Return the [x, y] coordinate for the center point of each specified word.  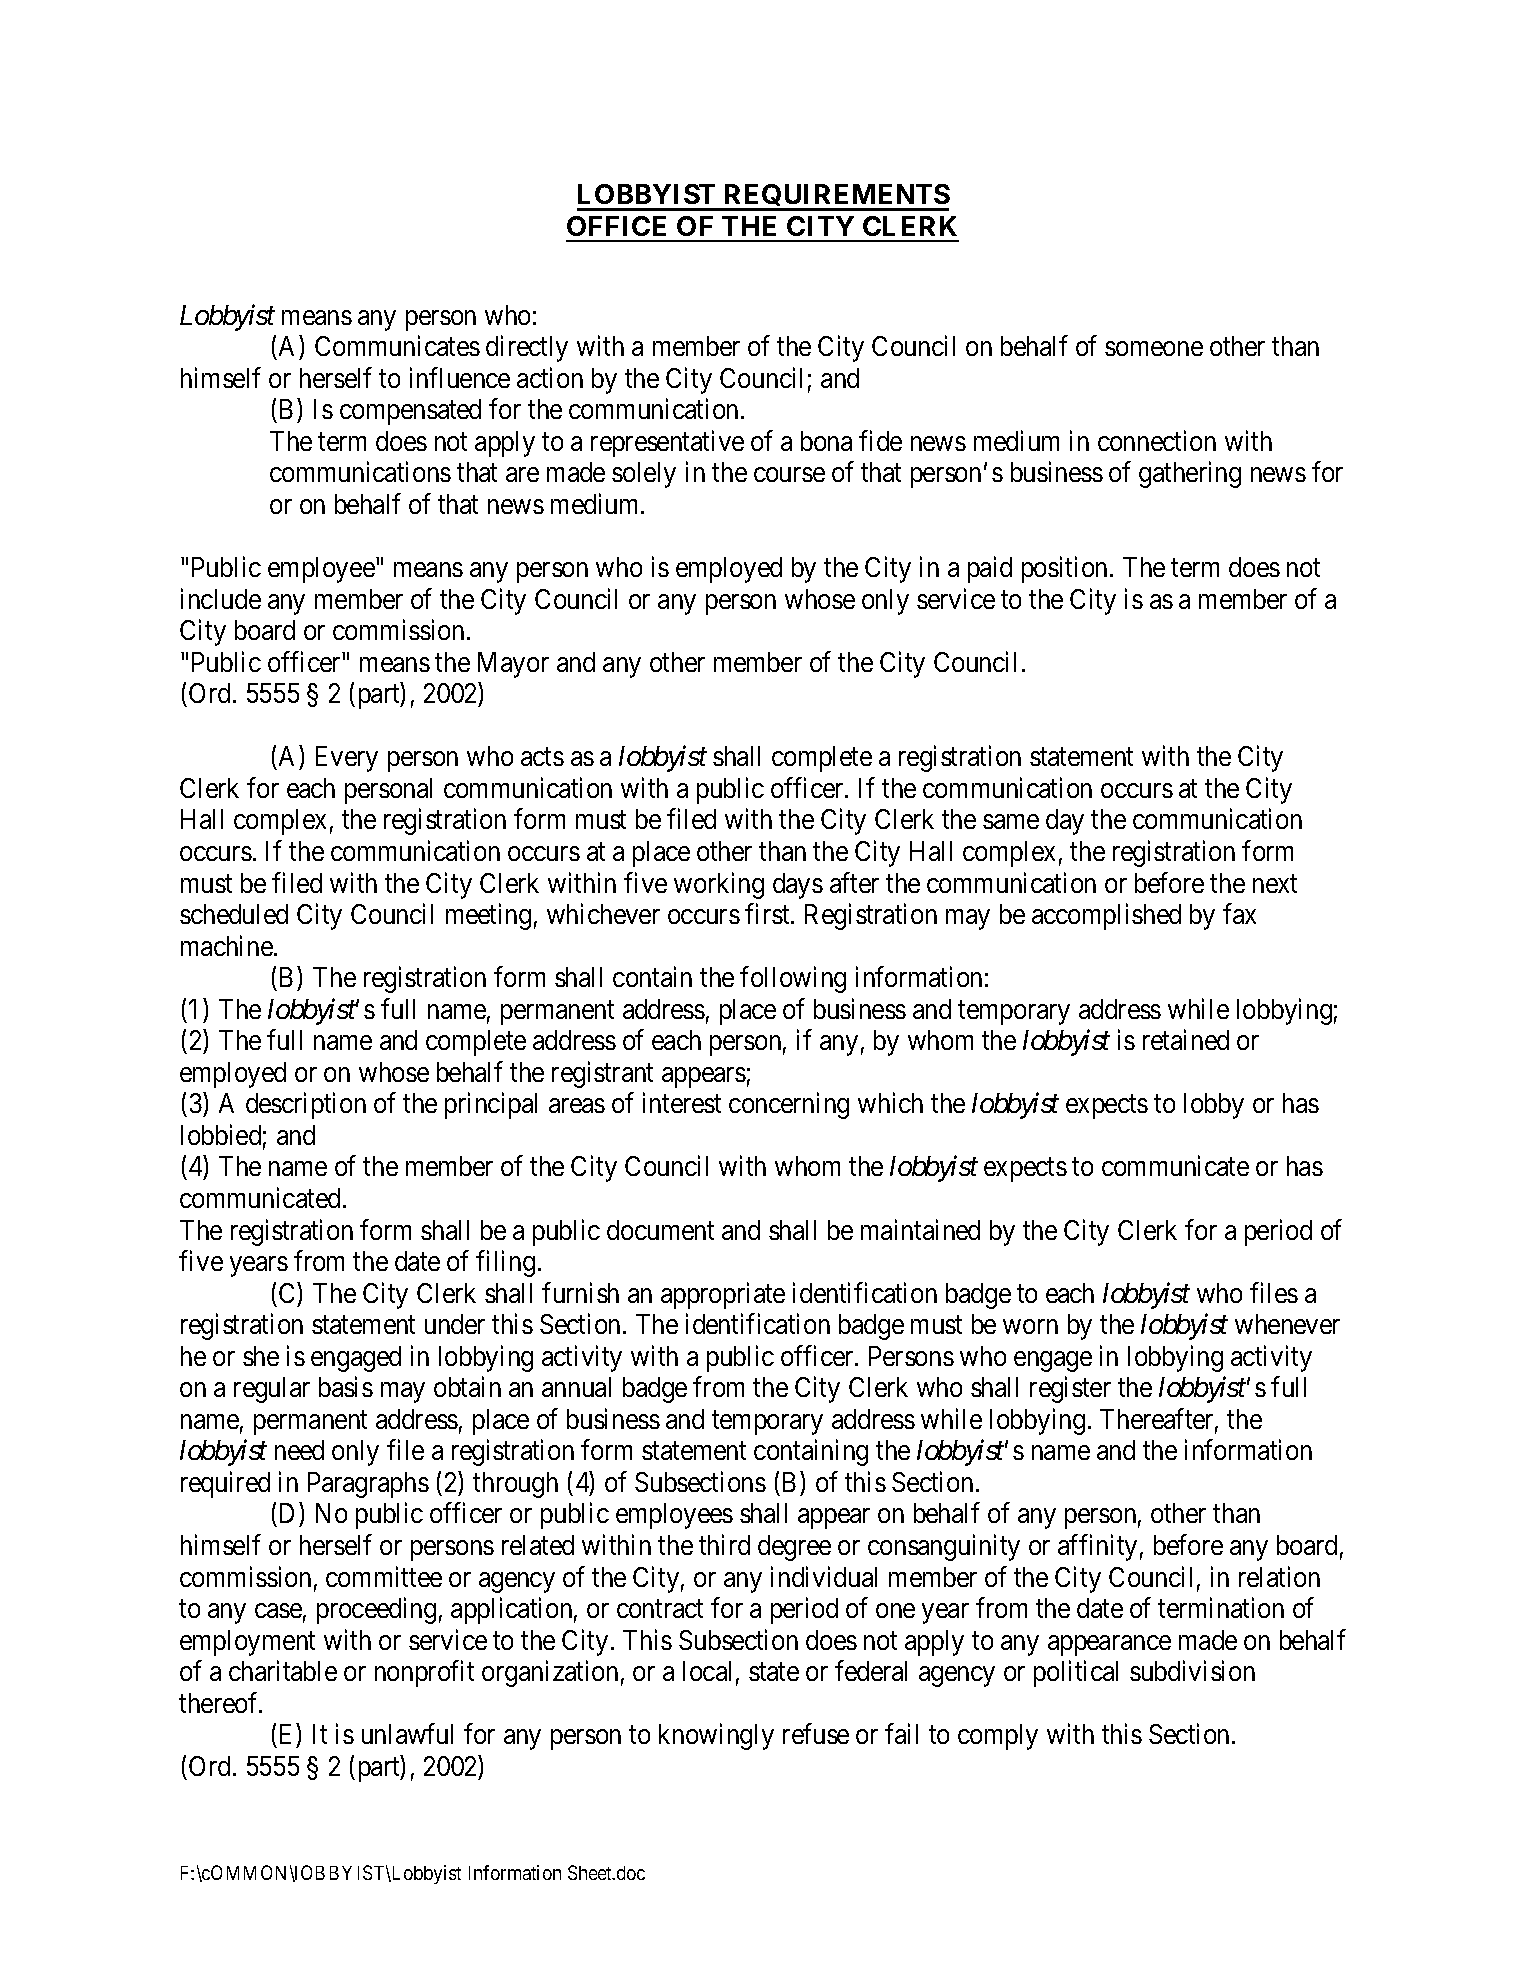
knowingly [716, 1737]
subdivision [1192, 1670]
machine [227, 945]
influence [460, 377]
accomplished [1106, 916]
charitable [283, 1670]
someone [1154, 349]
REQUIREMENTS [836, 197]
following [793, 979]
